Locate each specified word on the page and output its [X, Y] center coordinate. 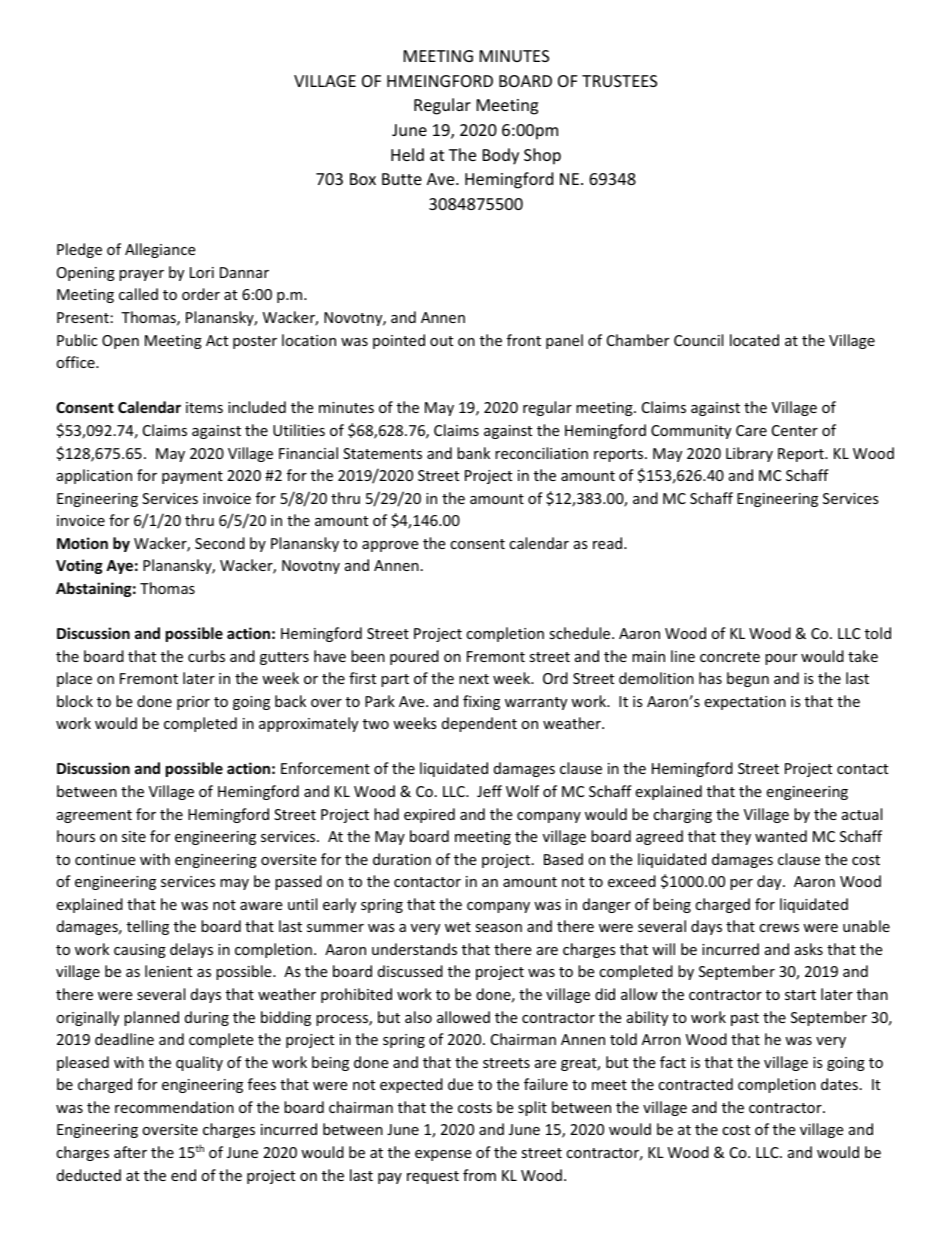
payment [192, 477]
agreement [94, 816]
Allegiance [160, 250]
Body [501, 156]
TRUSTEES [619, 81]
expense [443, 1155]
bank [473, 453]
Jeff [489, 791]
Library [749, 454]
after [130, 1152]
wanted [781, 836]
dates [839, 1084]
